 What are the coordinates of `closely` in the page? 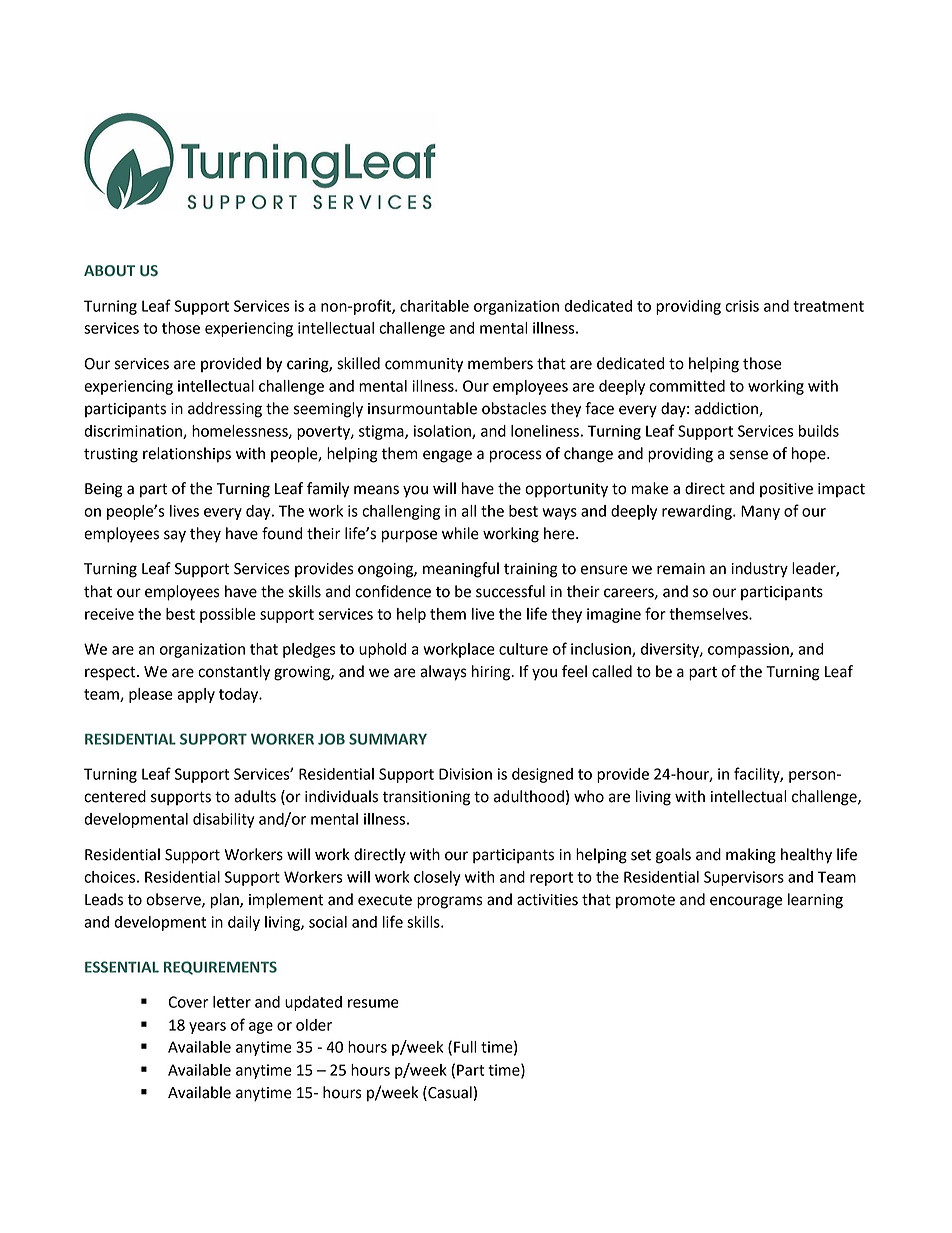 It's located at (437, 878).
